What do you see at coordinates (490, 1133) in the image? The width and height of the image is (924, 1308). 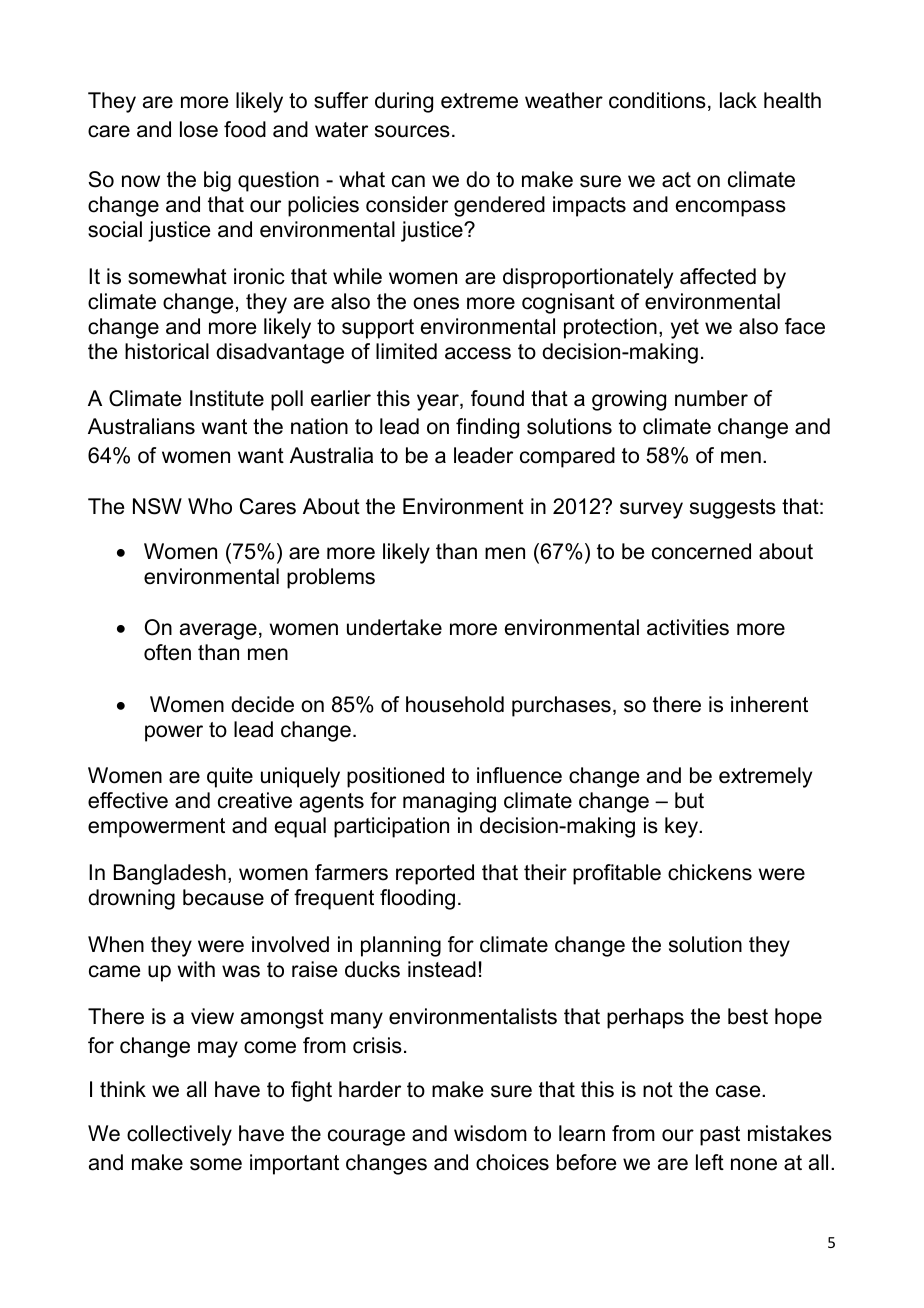 I see `wisdom` at bounding box center [490, 1133].
